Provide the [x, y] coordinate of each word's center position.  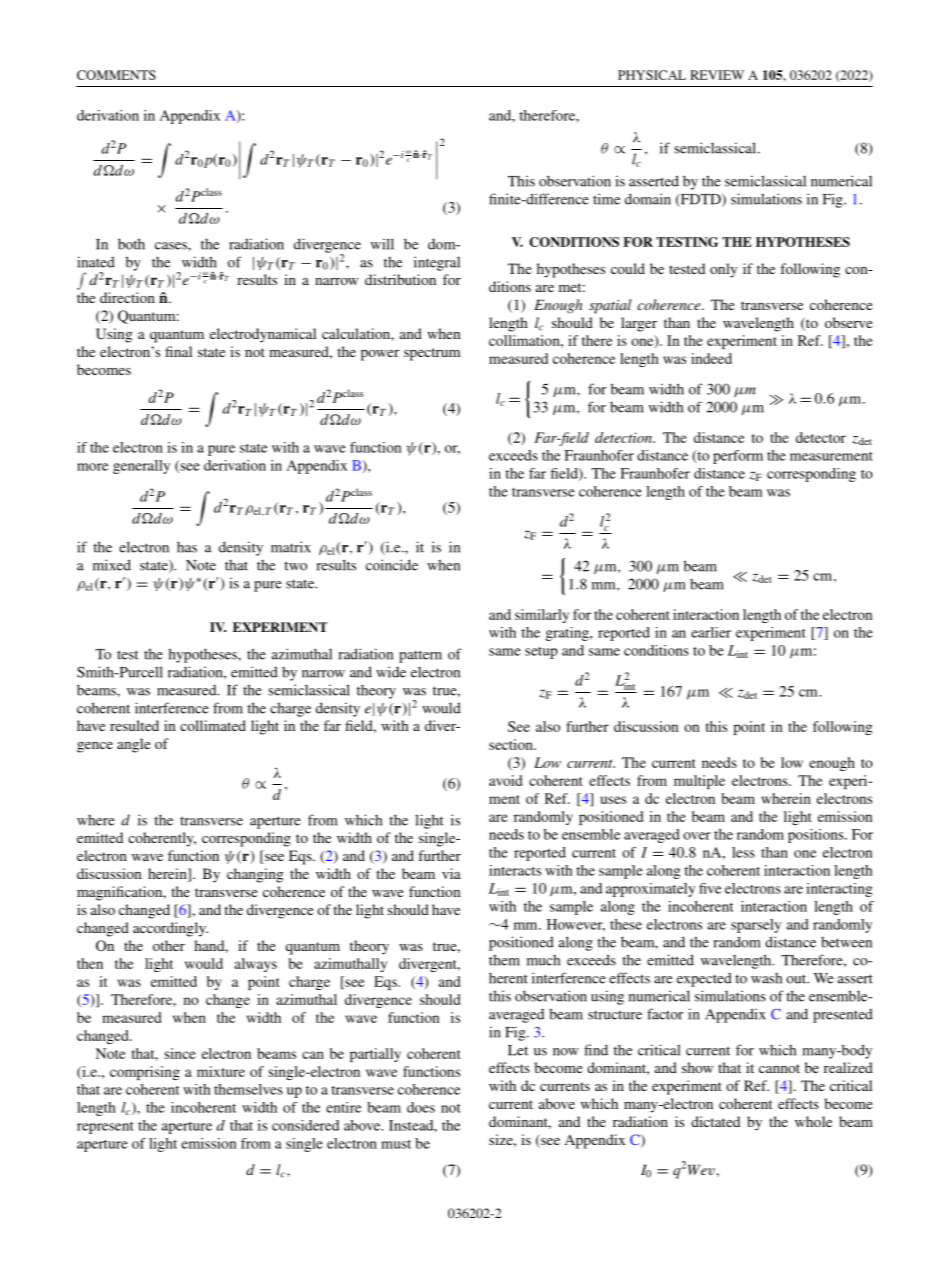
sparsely [756, 926]
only [723, 270]
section [512, 744]
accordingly [170, 929]
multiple [699, 782]
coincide [392, 565]
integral [437, 263]
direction [127, 297]
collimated [213, 725]
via [451, 873]
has [187, 547]
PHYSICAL [652, 75]
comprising [145, 1073]
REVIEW [717, 75]
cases [172, 246]
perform [738, 457]
